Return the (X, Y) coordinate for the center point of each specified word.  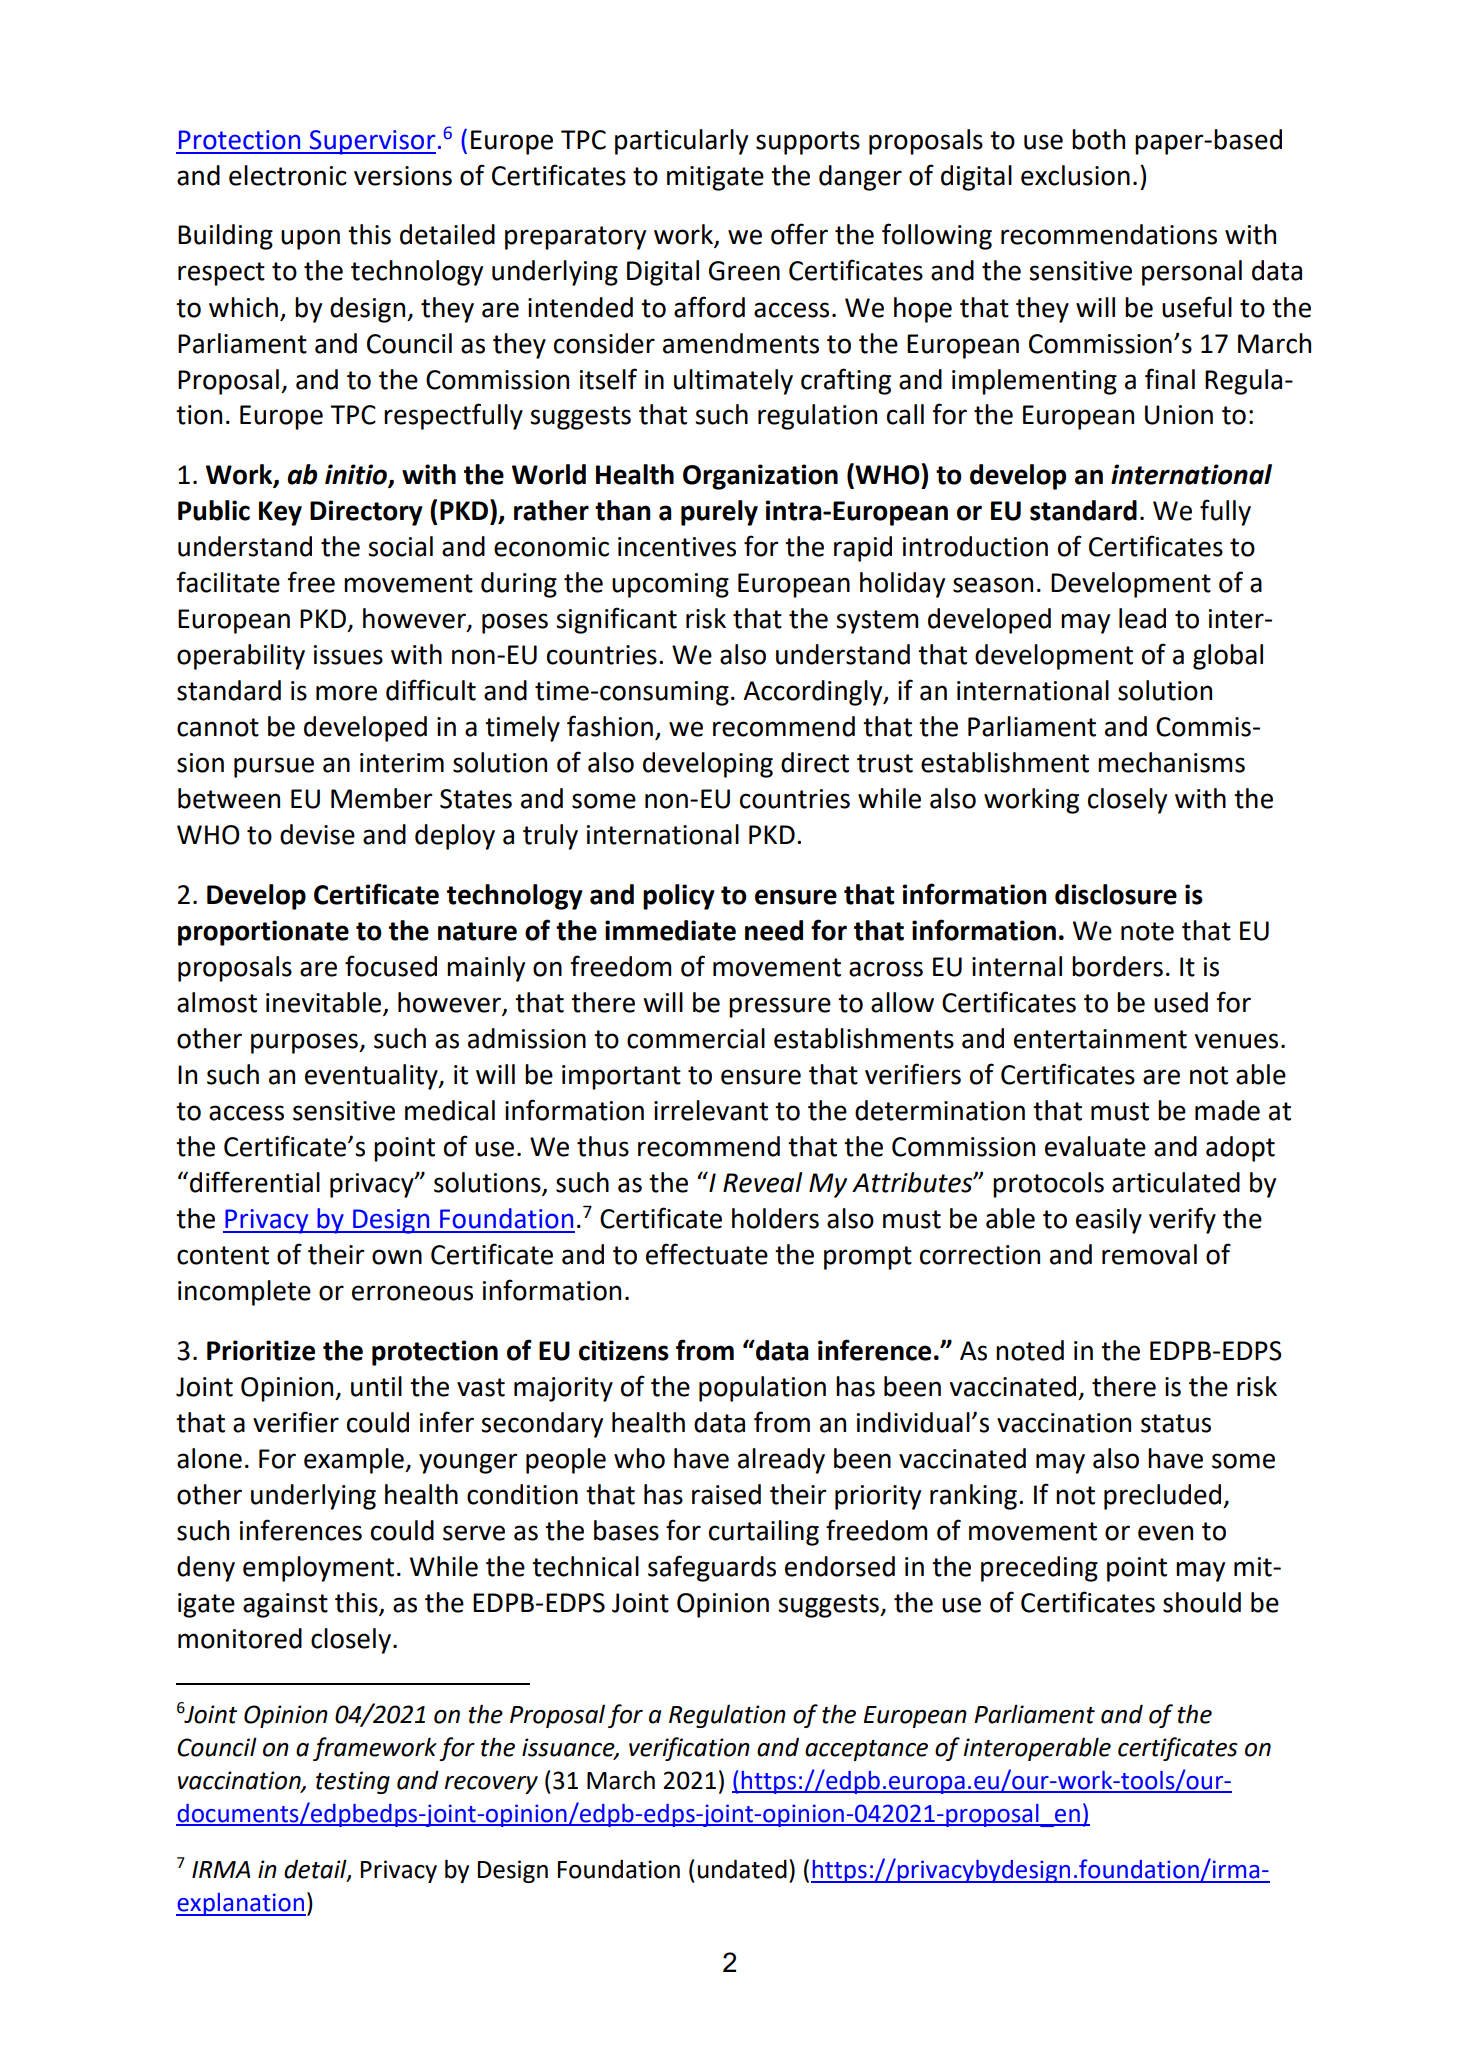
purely (719, 513)
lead (1142, 618)
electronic (288, 175)
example (355, 1461)
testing (353, 1782)
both (1098, 139)
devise (317, 834)
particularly (681, 142)
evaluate (1095, 1146)
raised (726, 1494)
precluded (1164, 1497)
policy (679, 897)
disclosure (1116, 894)
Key (280, 513)
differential (255, 1182)
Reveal (762, 1182)
